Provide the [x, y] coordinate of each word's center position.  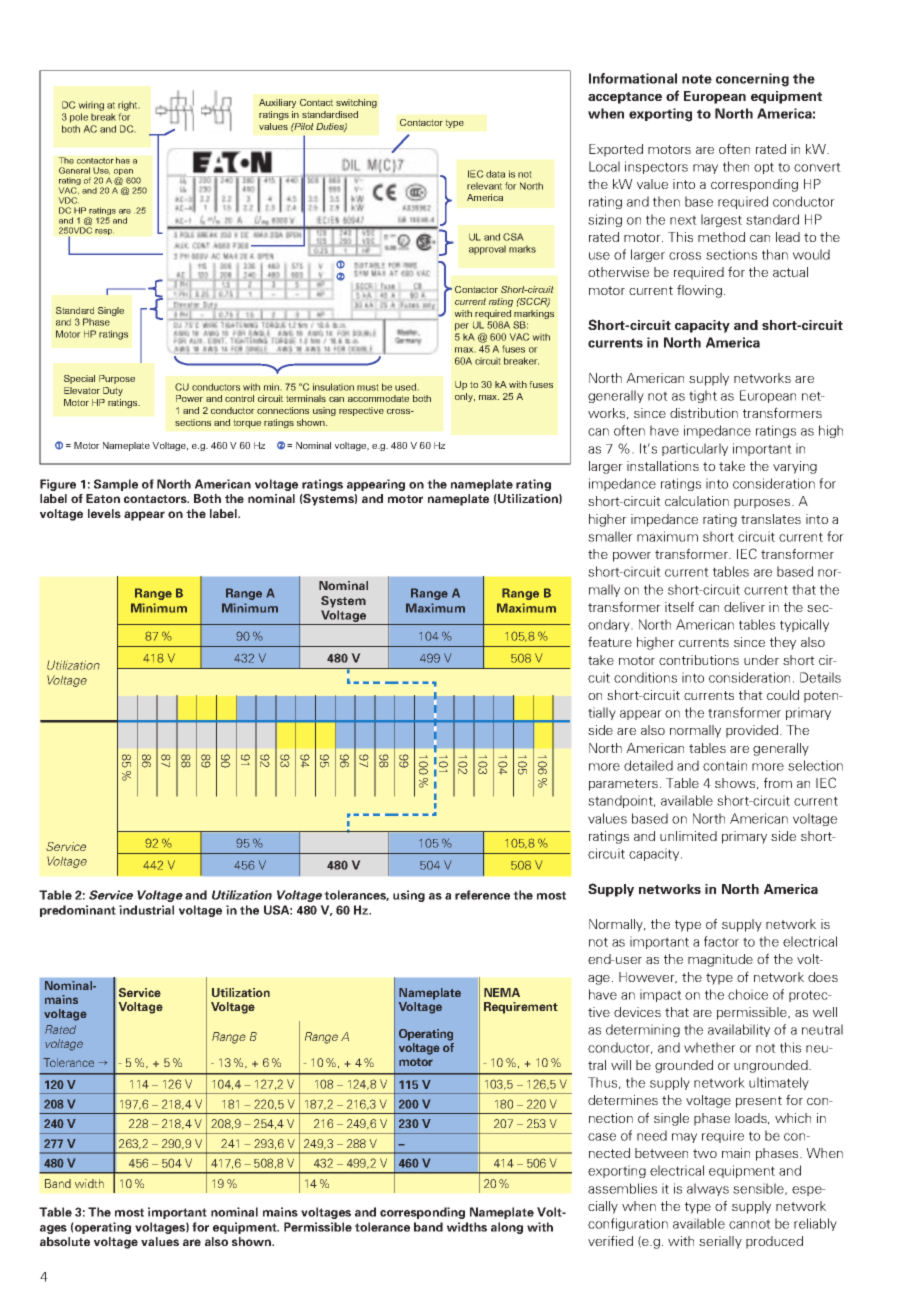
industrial [146, 910]
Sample [116, 485]
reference [482, 895]
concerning [752, 80]
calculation [697, 501]
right [129, 106]
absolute [65, 1241]
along [507, 1228]
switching [356, 103]
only [465, 397]
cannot [750, 1224]
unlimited [688, 836]
